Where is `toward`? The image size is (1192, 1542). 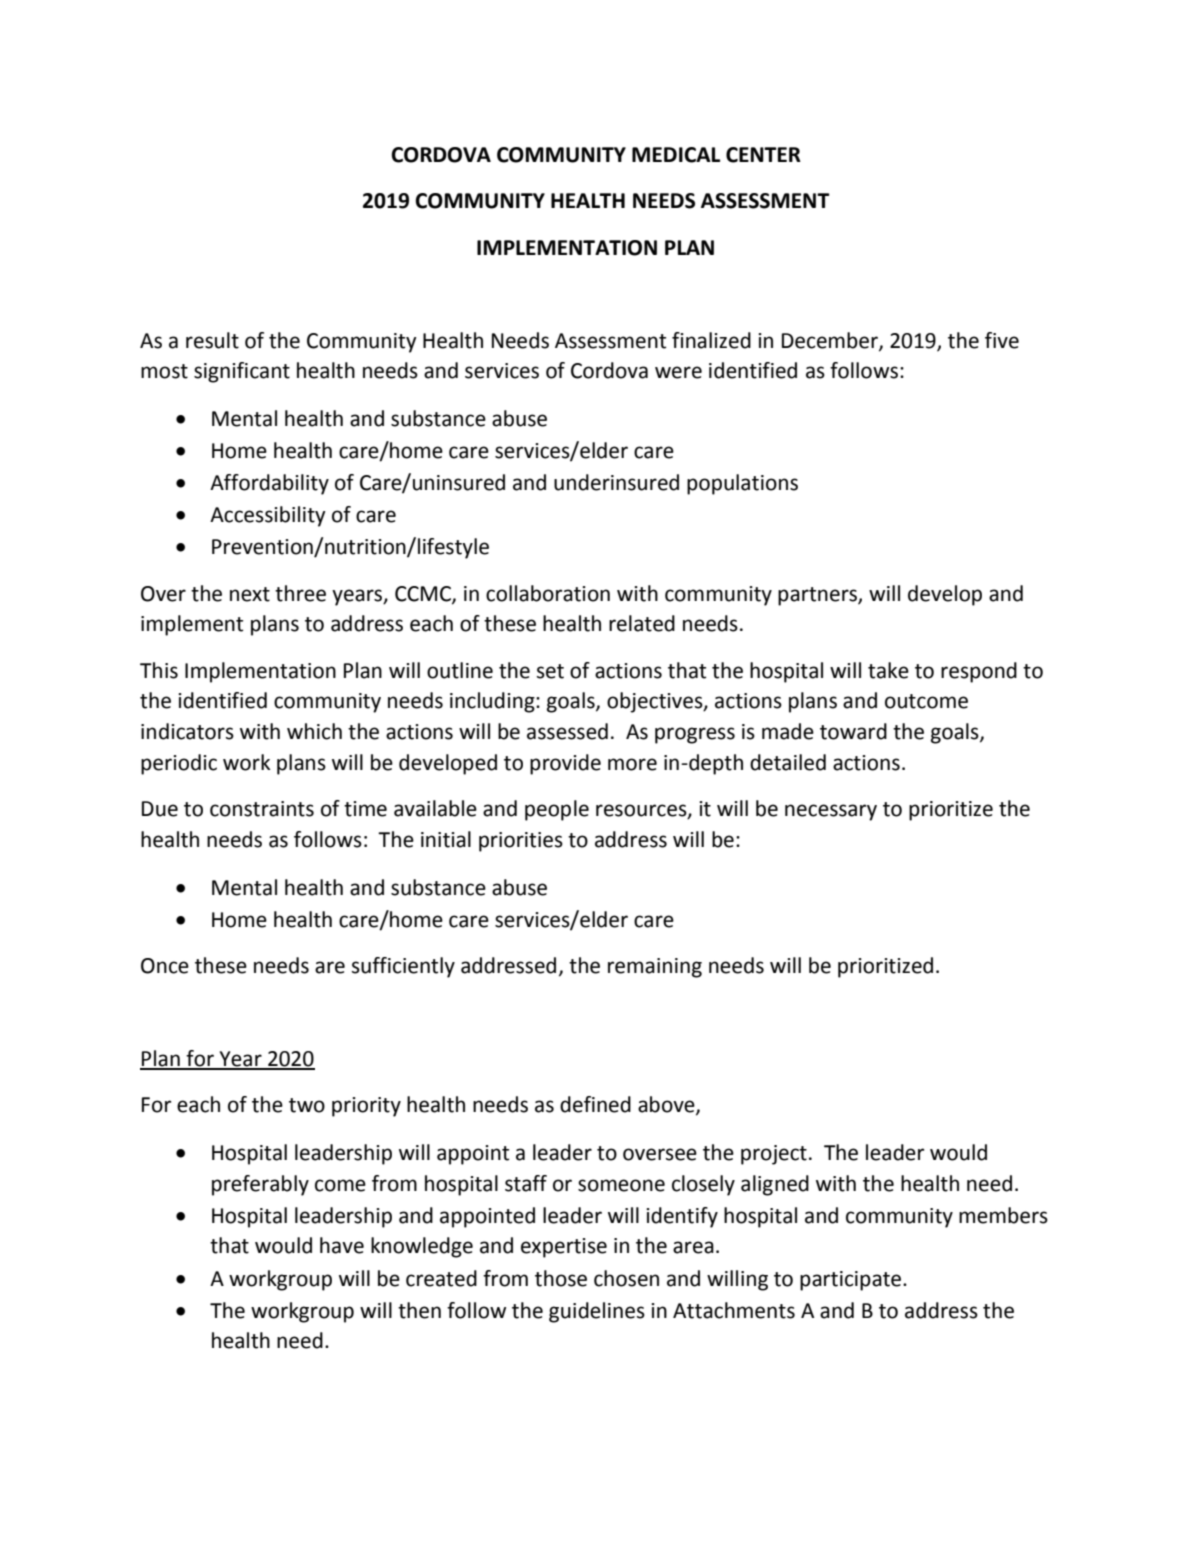
toward is located at coordinates (853, 731).
